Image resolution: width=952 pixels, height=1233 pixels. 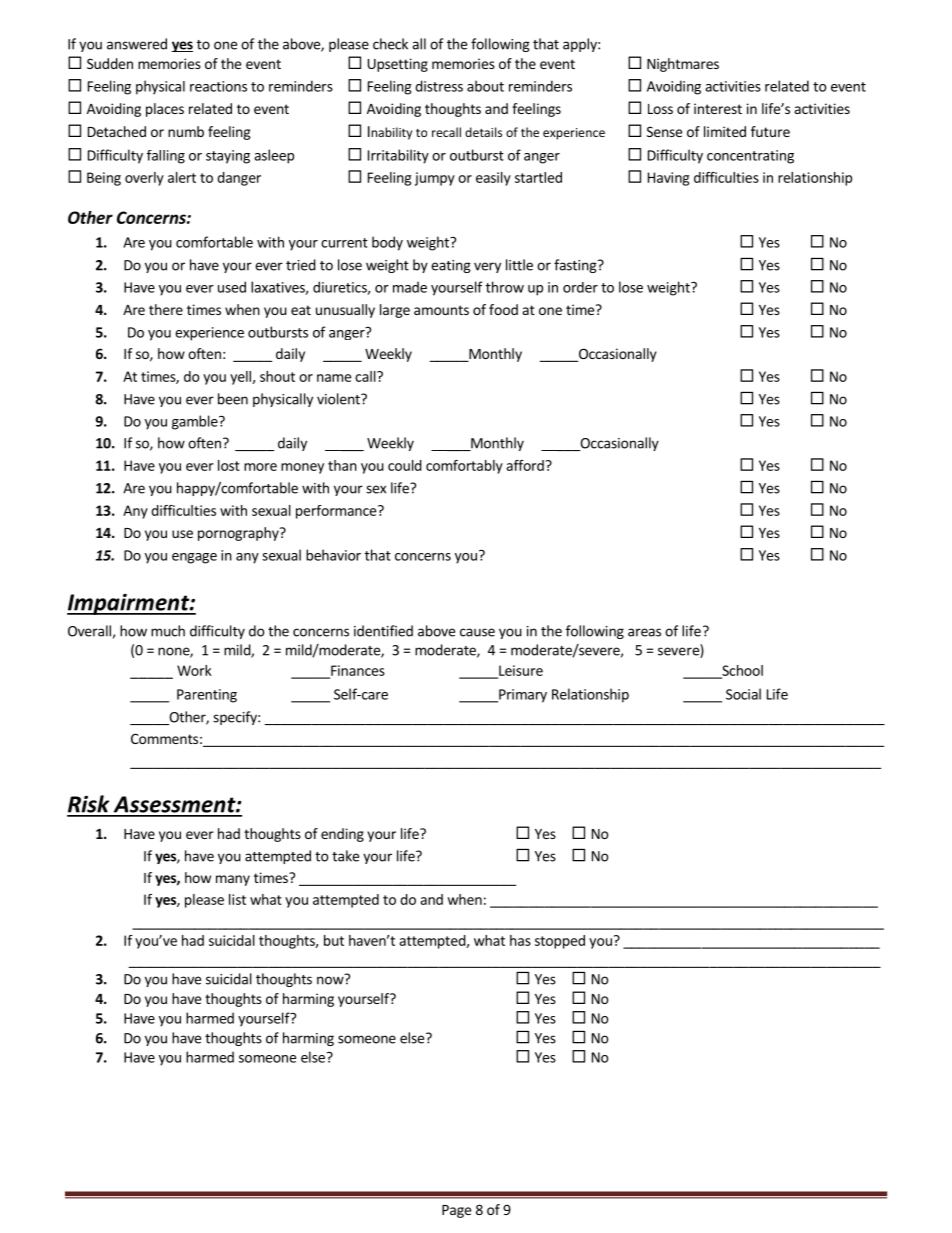 I want to click on many, so click(x=233, y=880).
